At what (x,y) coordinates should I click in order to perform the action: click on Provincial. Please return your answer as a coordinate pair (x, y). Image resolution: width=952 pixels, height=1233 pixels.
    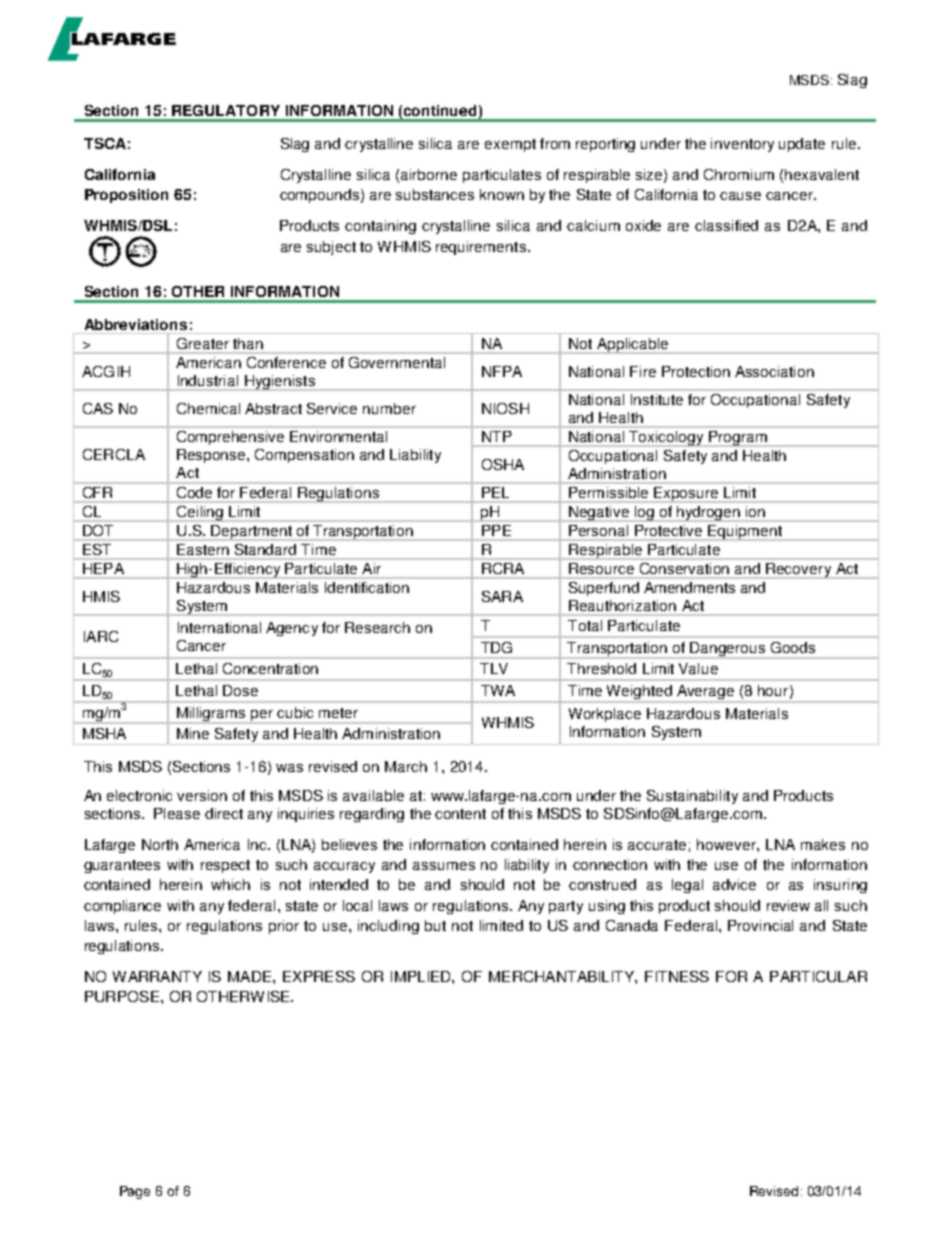
    Looking at the image, I should click on (760, 925).
